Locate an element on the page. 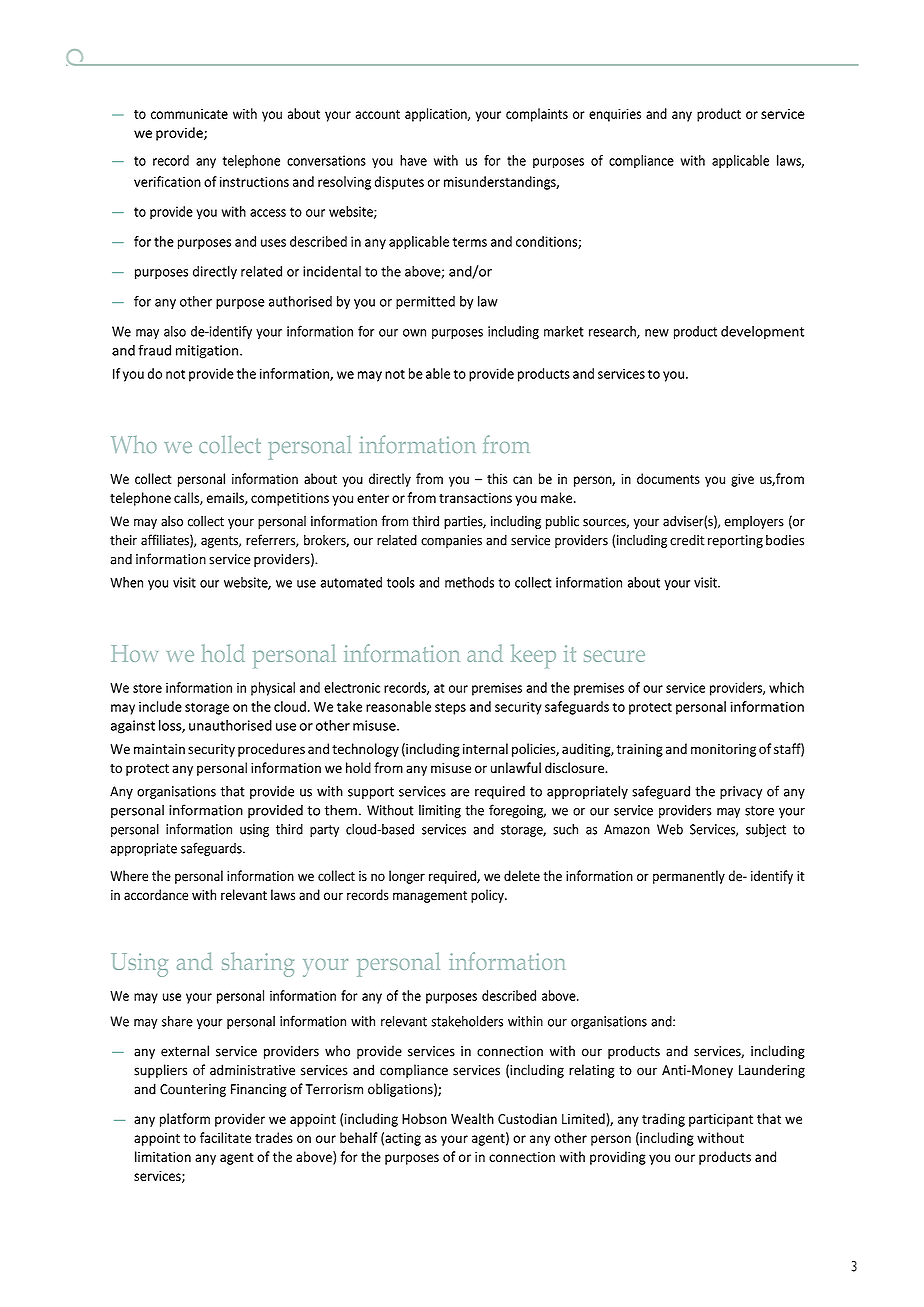 The height and width of the document is (1307, 924). How is located at coordinates (134, 653).
